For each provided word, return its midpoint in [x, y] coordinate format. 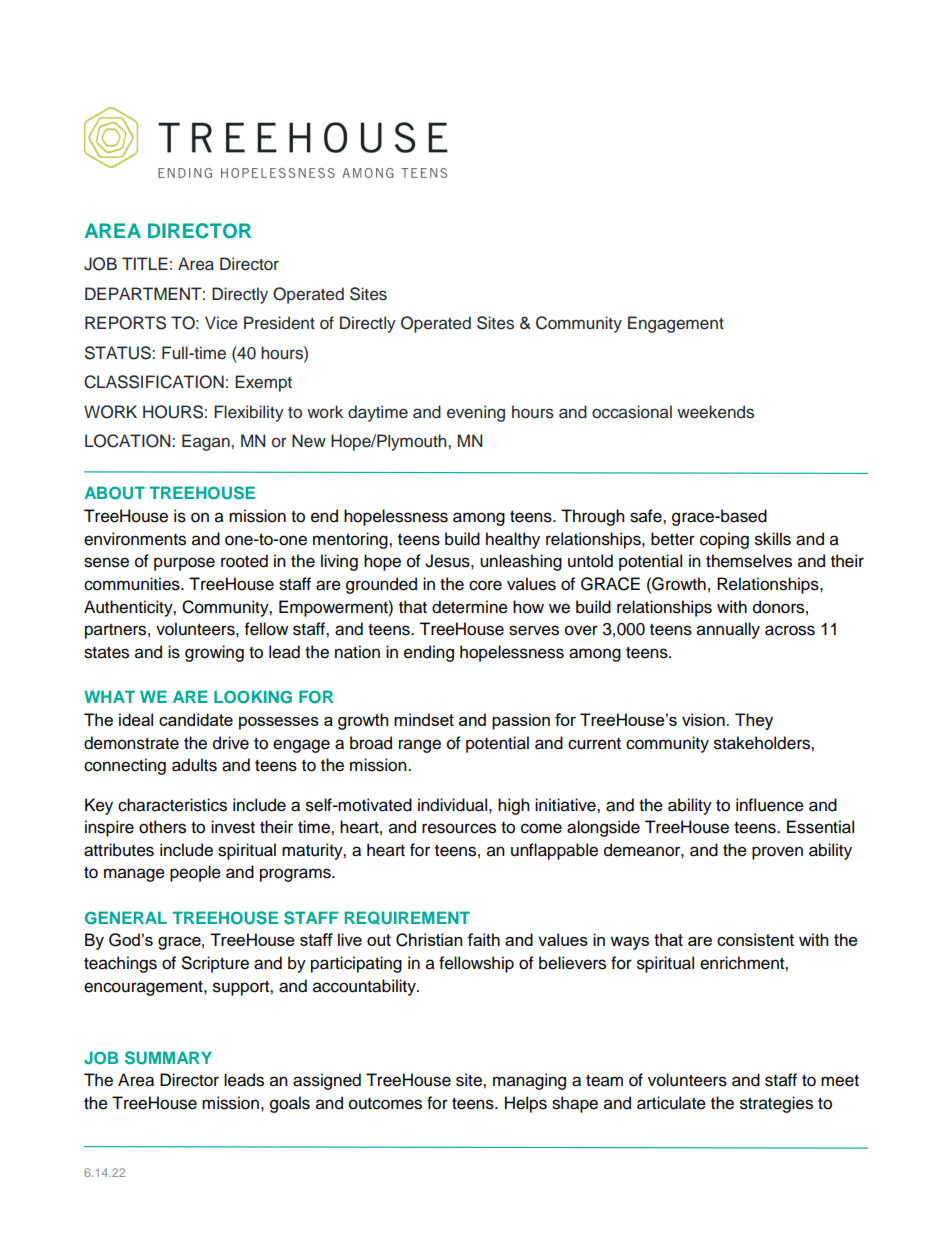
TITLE [145, 263]
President [279, 323]
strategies [776, 1104]
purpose [184, 564]
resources [459, 828]
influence [770, 805]
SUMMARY [168, 1058]
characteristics [172, 805]
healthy [513, 540]
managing [529, 1081]
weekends [715, 412]
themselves [749, 561]
